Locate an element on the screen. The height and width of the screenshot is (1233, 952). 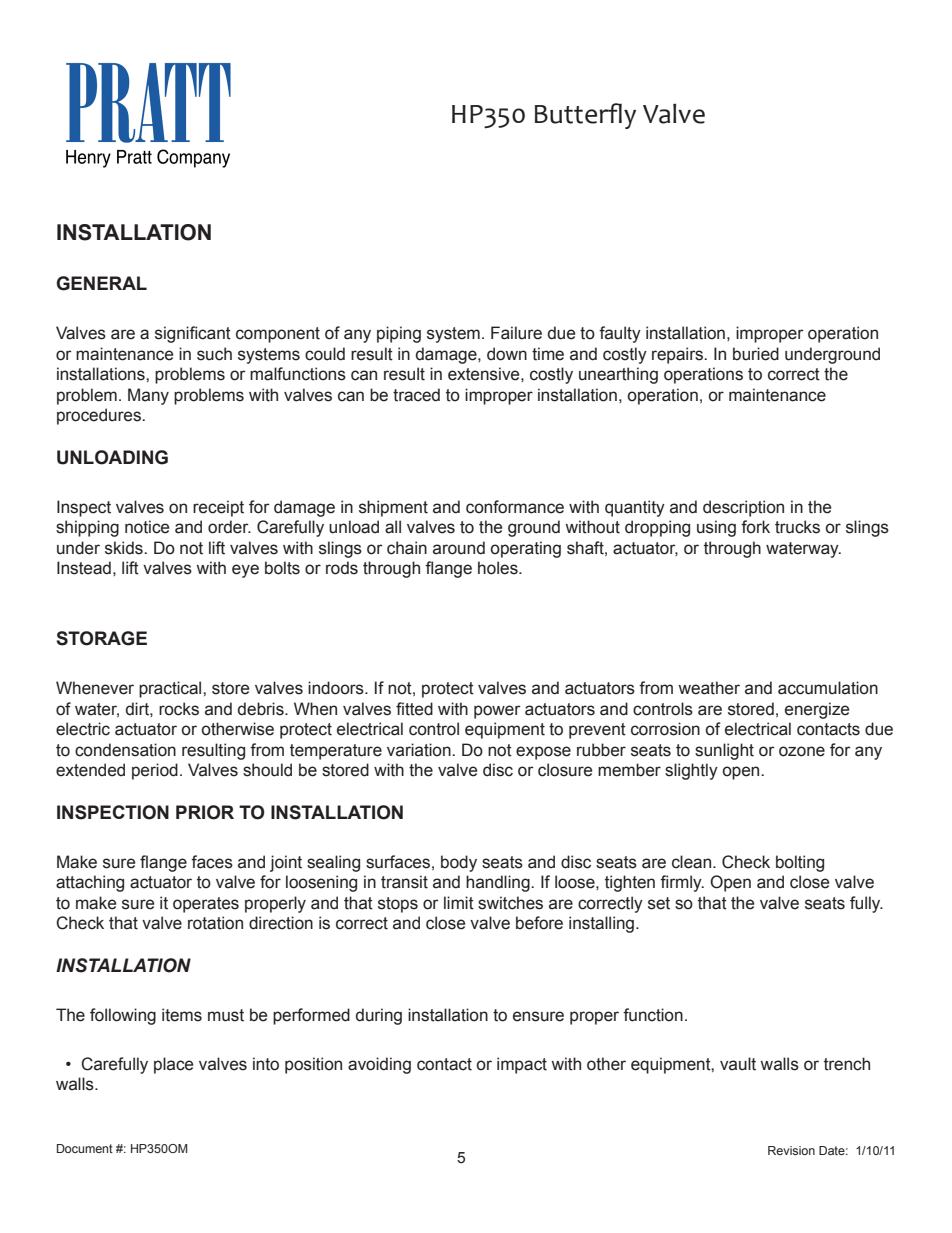
place is located at coordinates (173, 1065).
